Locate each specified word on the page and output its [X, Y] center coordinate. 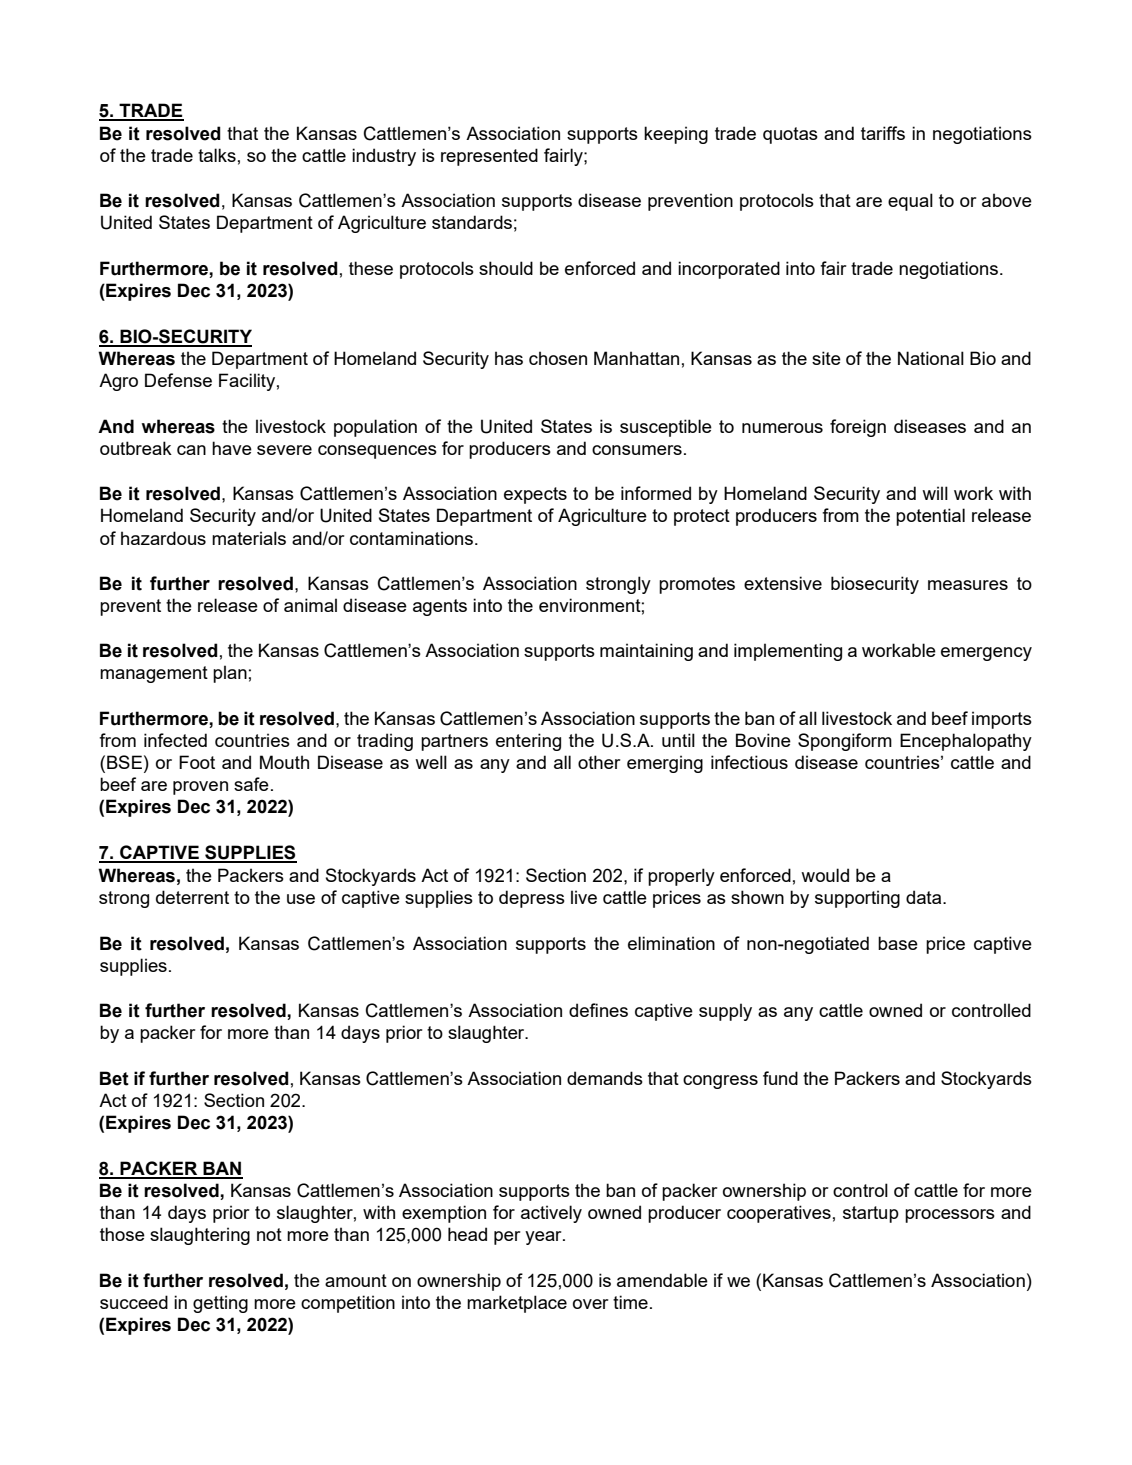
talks [217, 155]
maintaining [646, 652]
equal [910, 202]
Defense [178, 380]
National [931, 358]
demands [605, 1078]
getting [220, 1304]
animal [310, 605]
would [825, 875]
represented [489, 157]
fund [780, 1078]
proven [200, 788]
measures [968, 585]
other [599, 762]
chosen [558, 358]
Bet [114, 1078]
